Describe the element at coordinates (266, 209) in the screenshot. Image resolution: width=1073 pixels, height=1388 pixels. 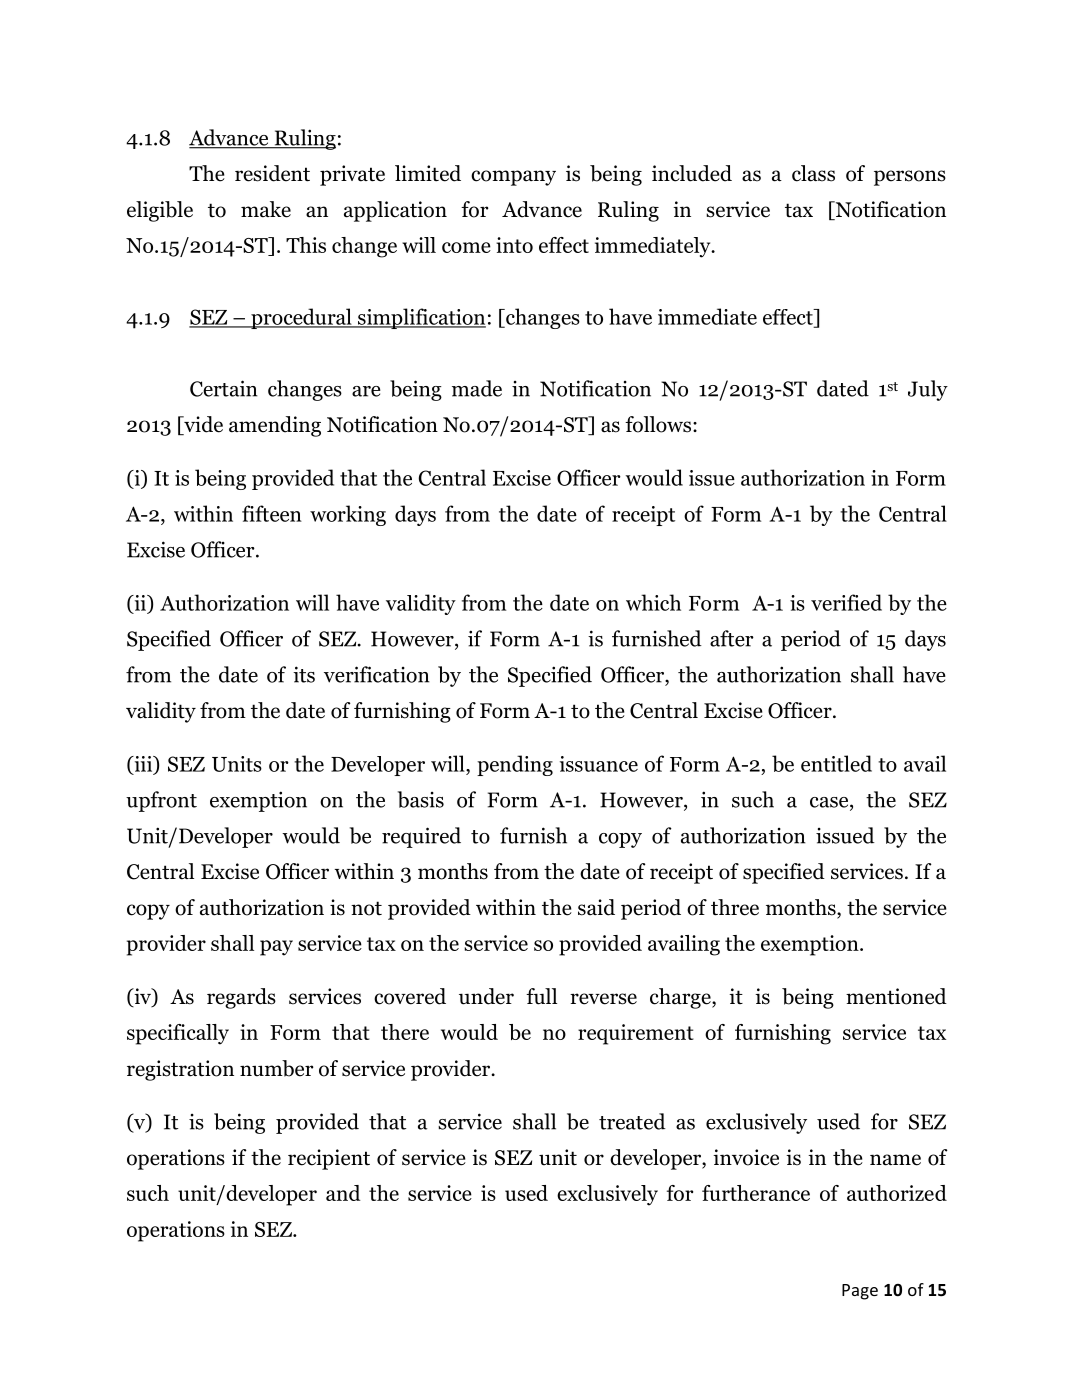
I see `make` at that location.
